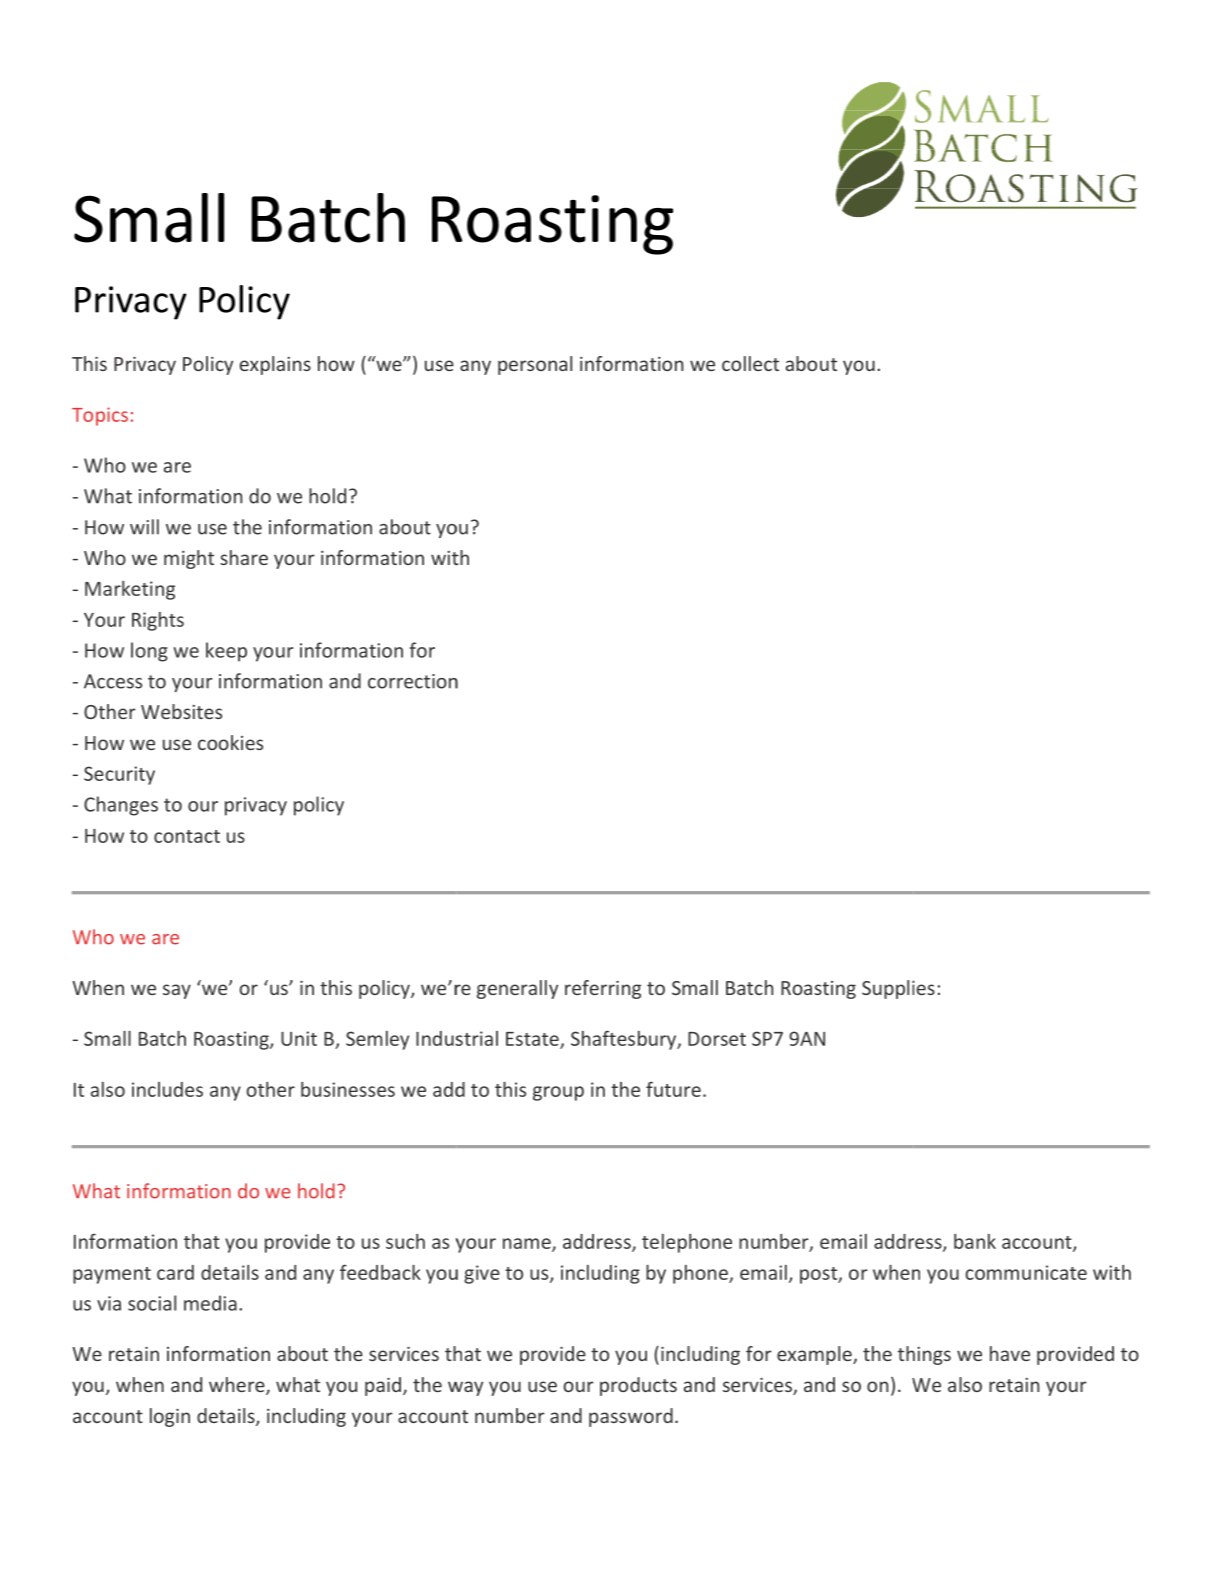  I want to click on media, so click(210, 1303).
